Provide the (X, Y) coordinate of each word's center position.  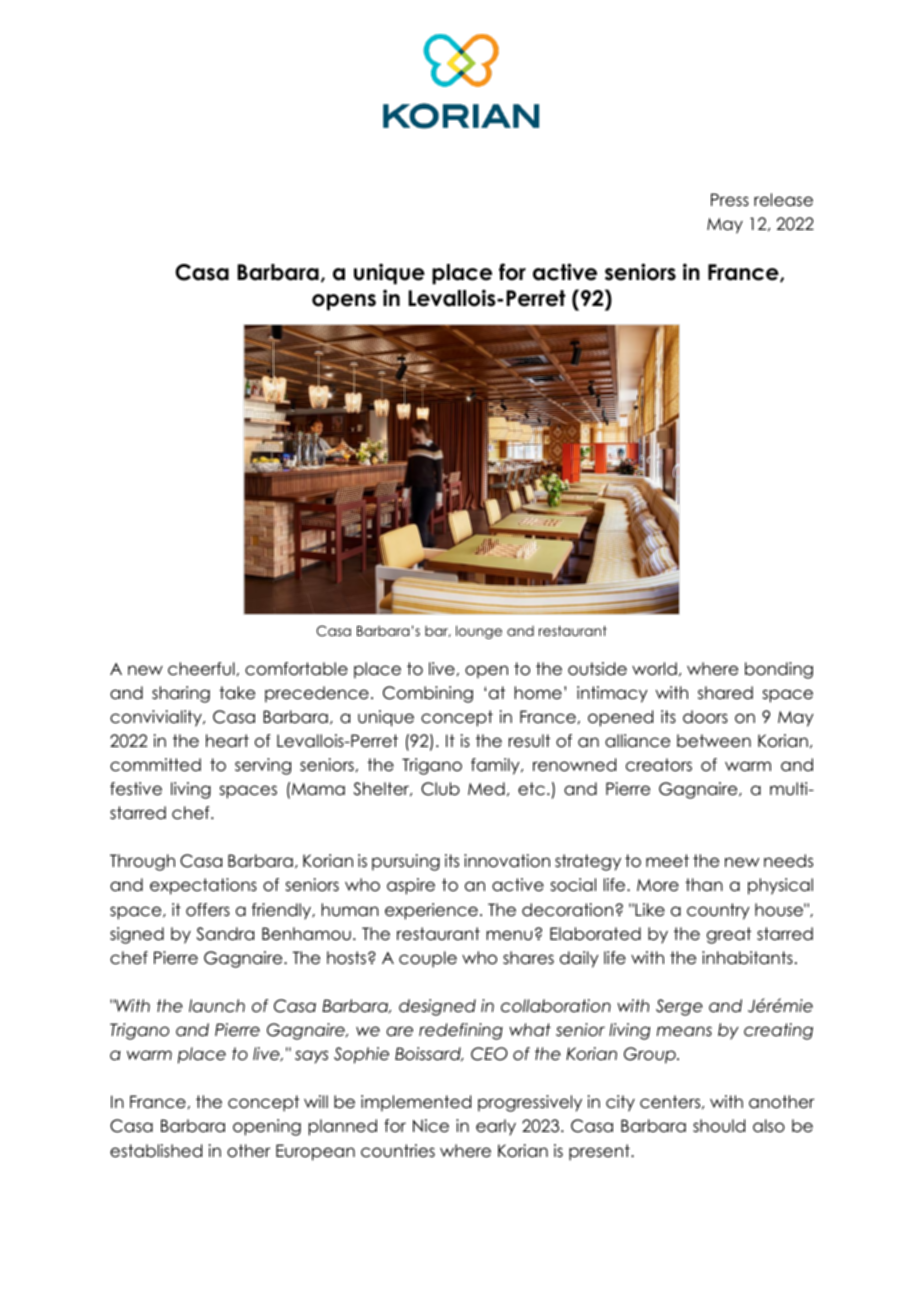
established (156, 1151)
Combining (428, 694)
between (714, 741)
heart (227, 741)
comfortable (296, 669)
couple (428, 959)
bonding (779, 670)
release (783, 200)
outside (597, 669)
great (729, 935)
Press (730, 200)
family (496, 766)
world (654, 669)
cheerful (201, 669)
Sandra (225, 934)
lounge (479, 632)
